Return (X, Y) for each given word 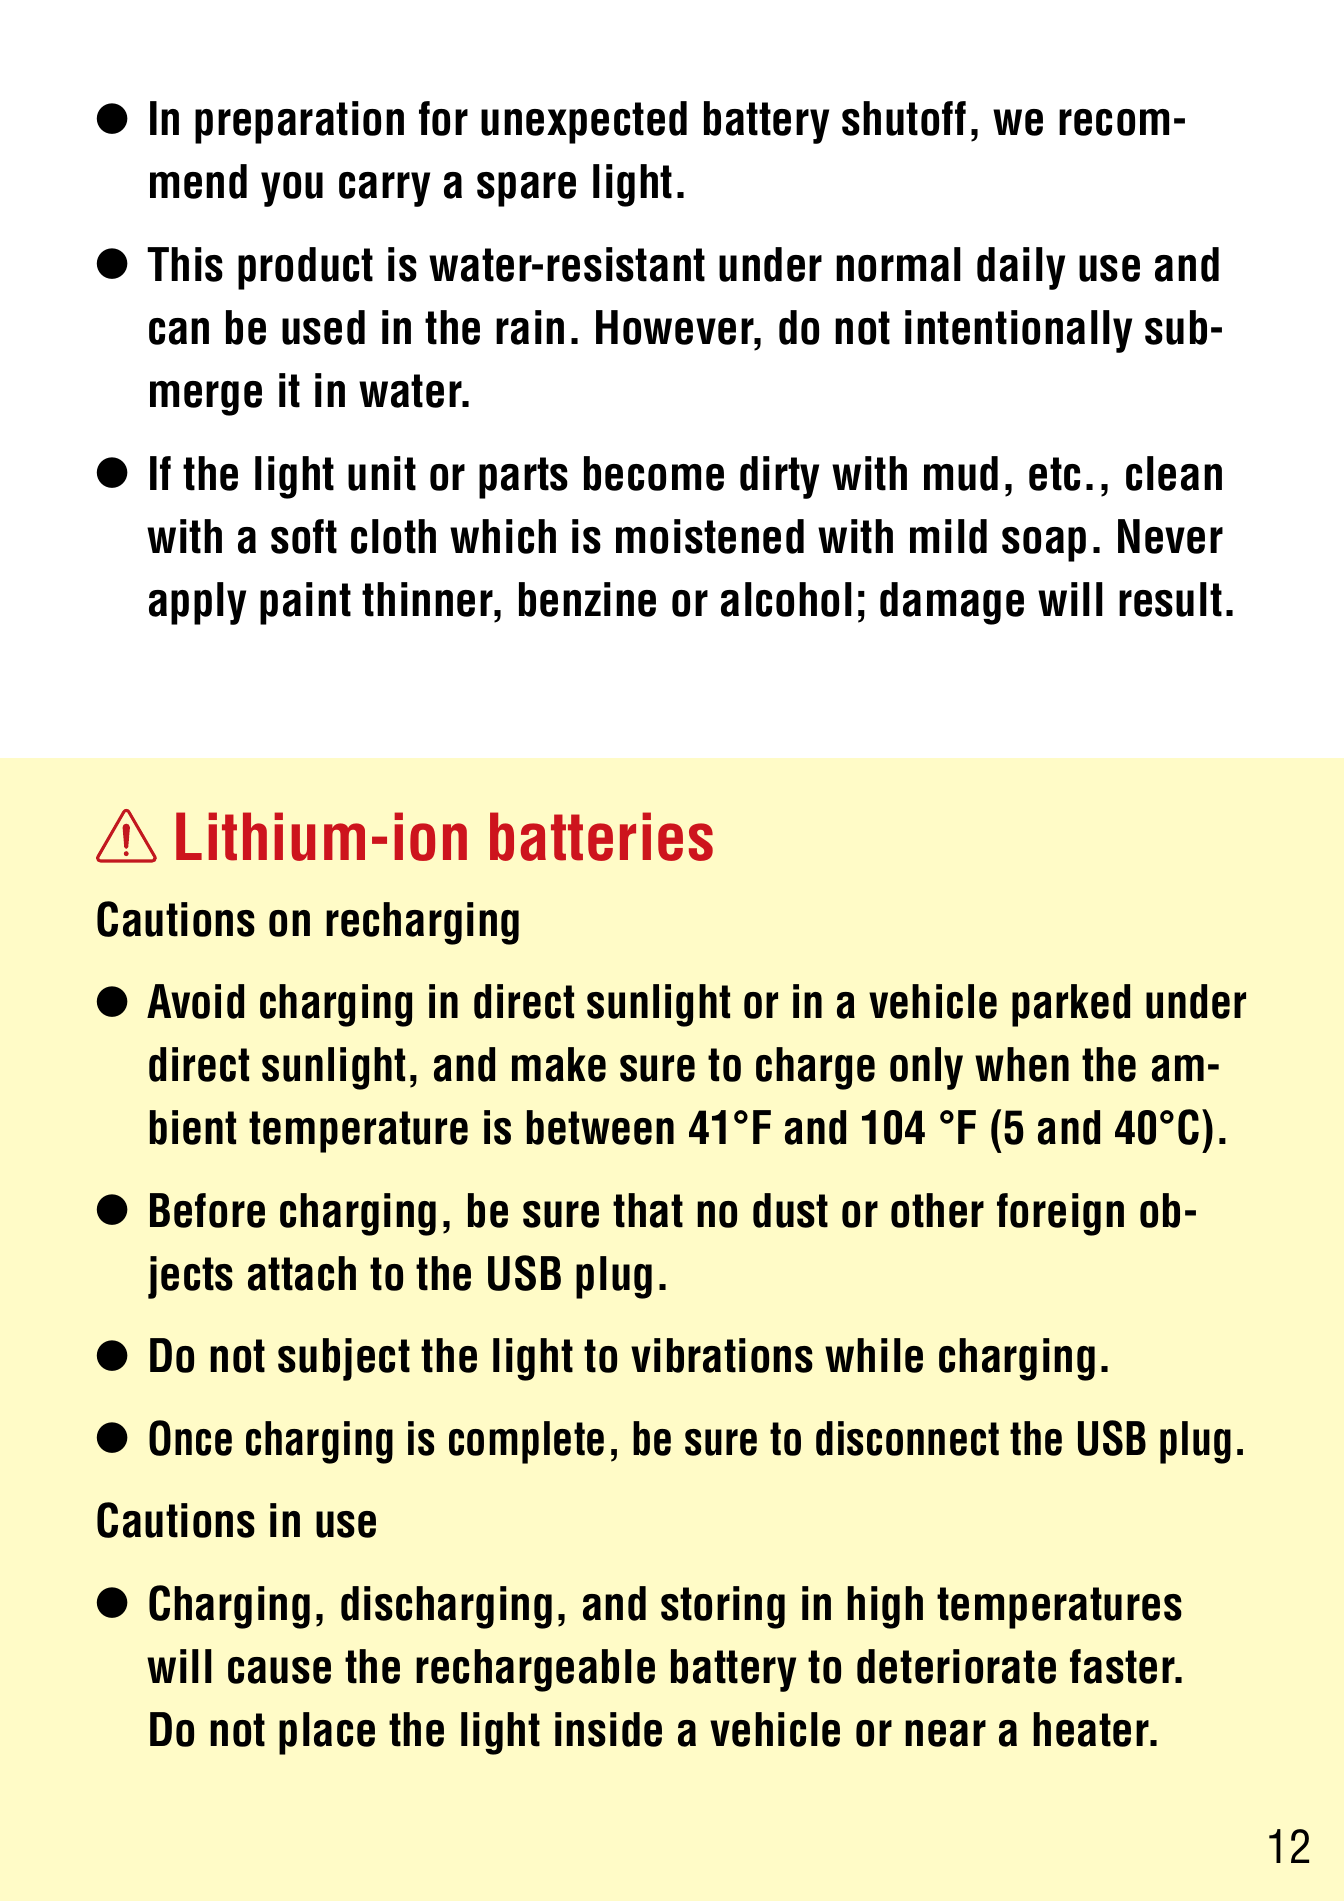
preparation (299, 122)
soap (1044, 544)
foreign (1060, 1214)
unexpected (584, 122)
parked (1071, 1005)
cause (279, 1670)
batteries (601, 836)
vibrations (722, 1355)
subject (344, 1359)
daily (1021, 268)
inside (608, 1729)
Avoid (195, 1001)
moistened (710, 536)
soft (304, 536)
